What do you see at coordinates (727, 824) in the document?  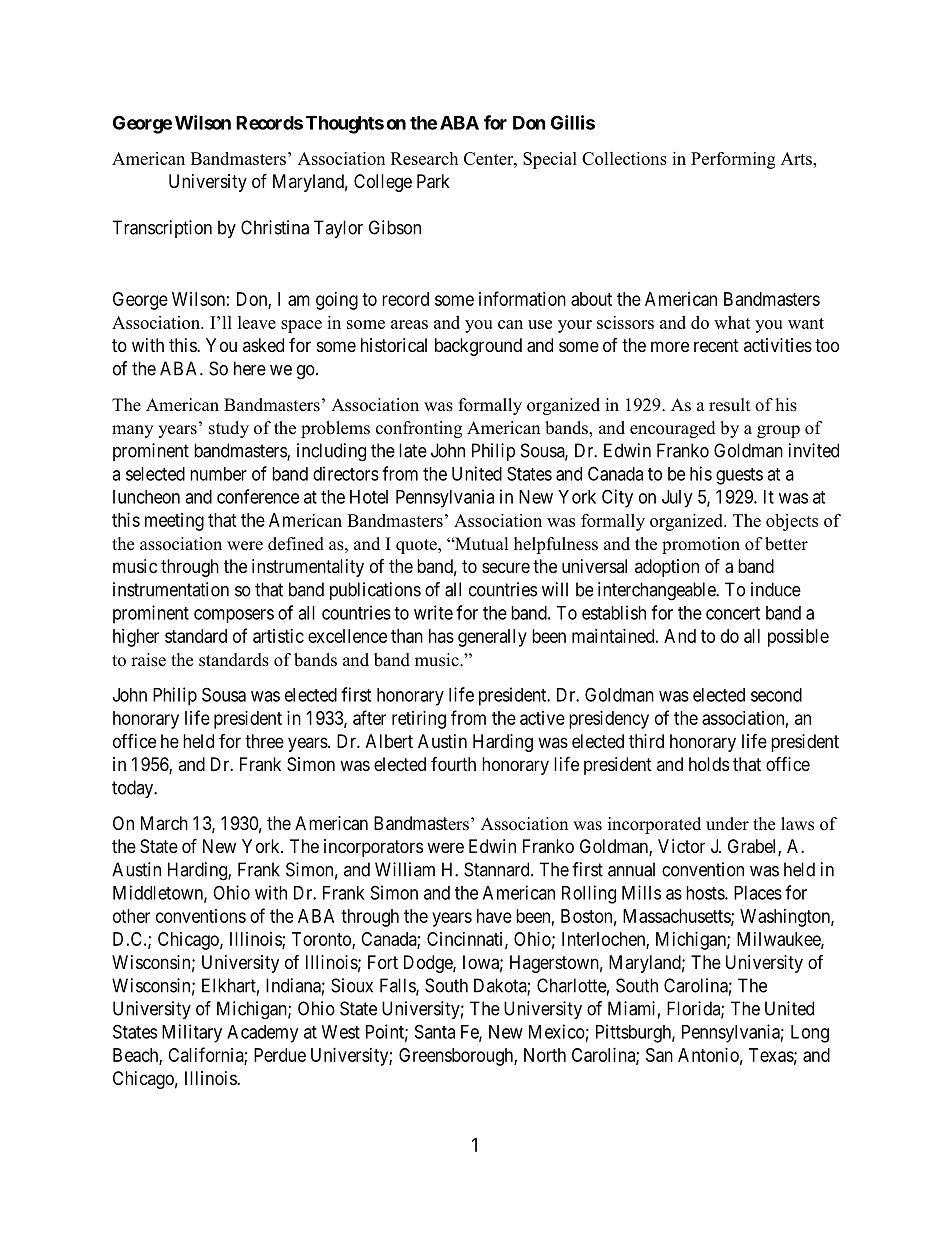 I see `under` at bounding box center [727, 824].
